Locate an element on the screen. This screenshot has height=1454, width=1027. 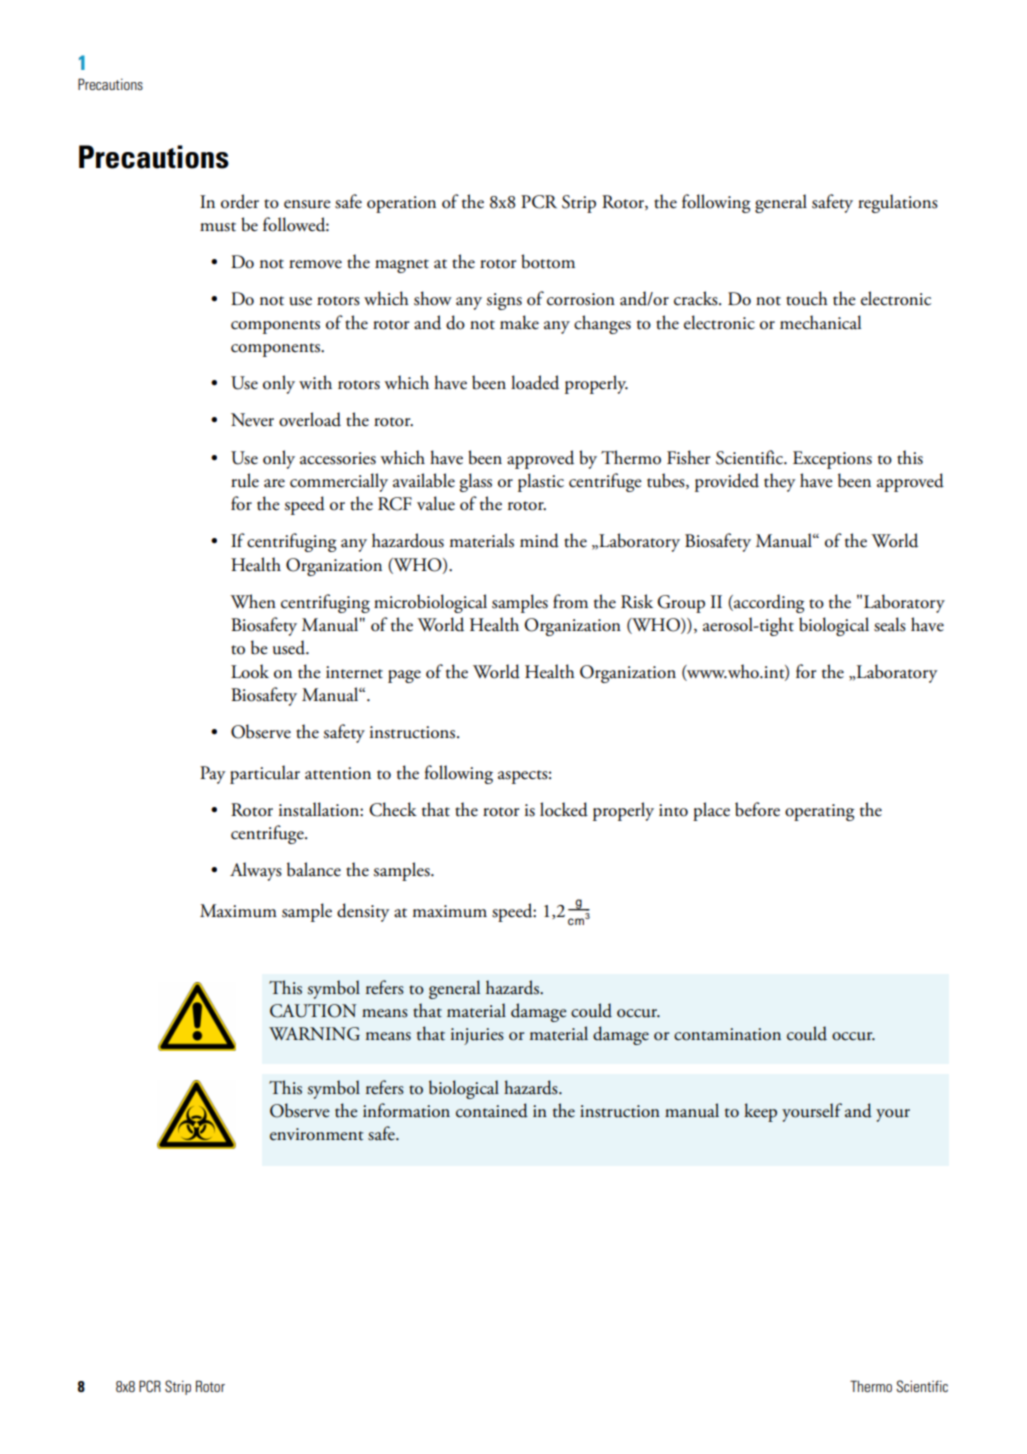
regulations is located at coordinates (898, 203).
